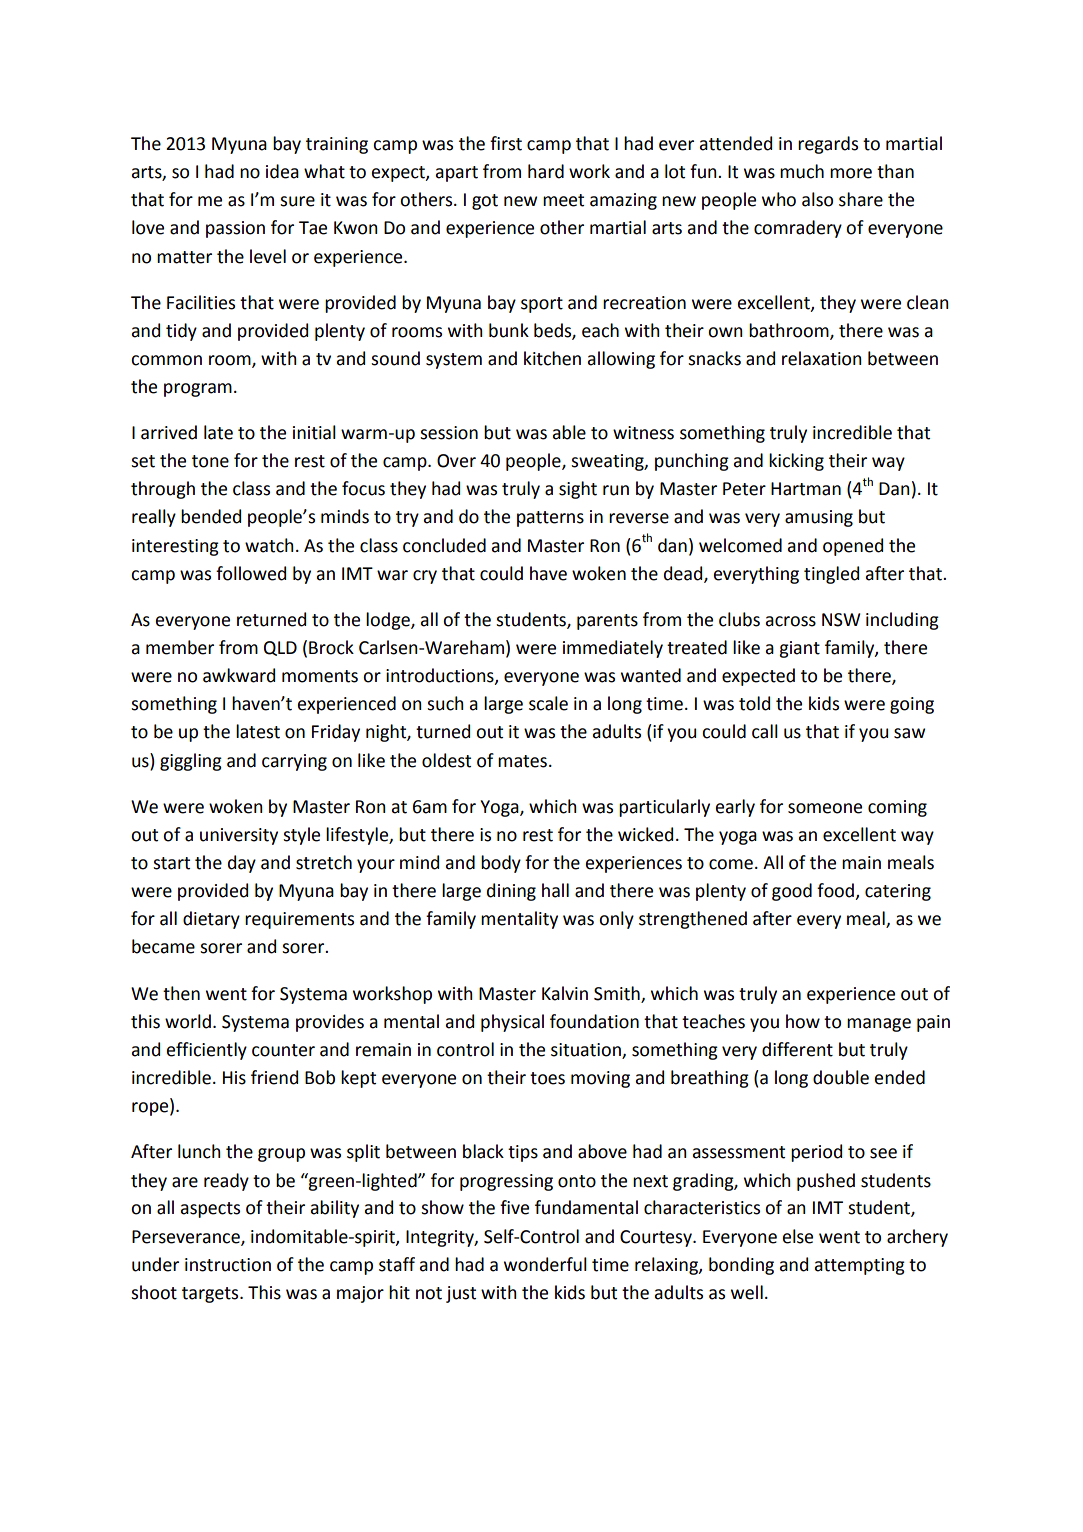  Describe the element at coordinates (909, 733) in the page. I see `saw` at that location.
